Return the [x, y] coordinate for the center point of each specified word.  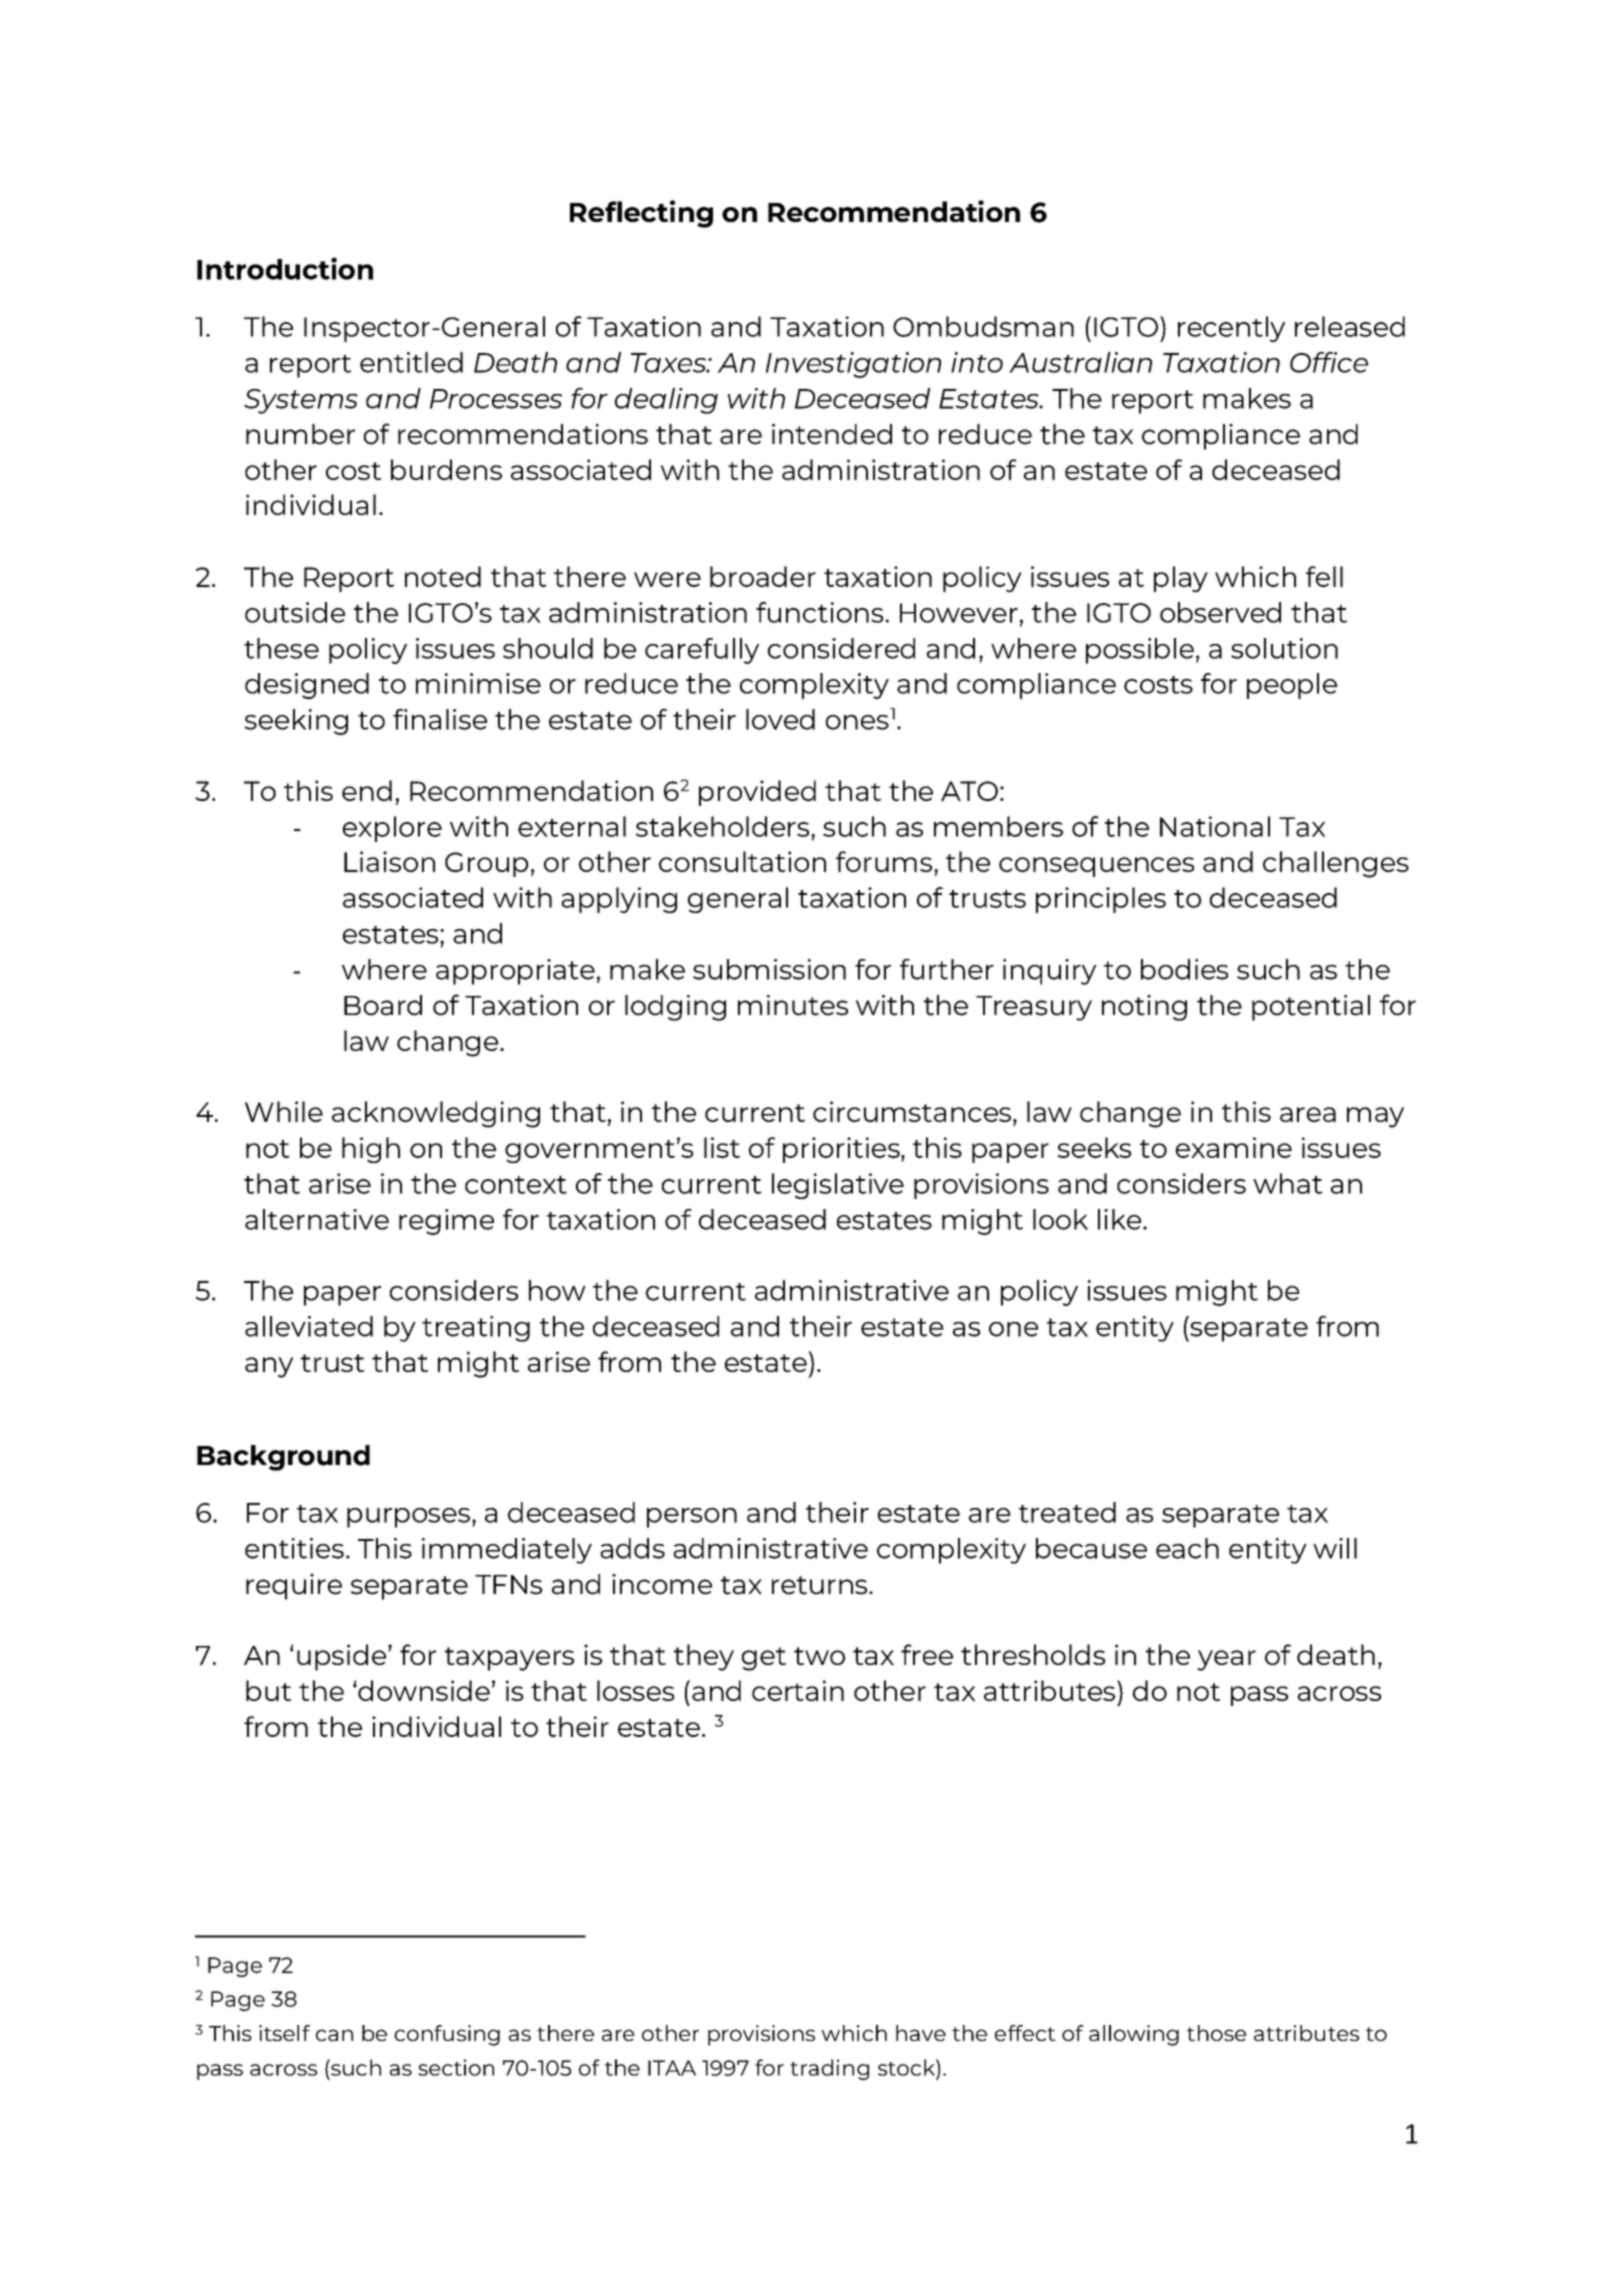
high [371, 1150]
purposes [408, 1518]
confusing [447, 2035]
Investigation [853, 365]
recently [1231, 329]
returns [819, 1585]
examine [1234, 1147]
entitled [411, 362]
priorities [842, 1150]
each [1187, 1548]
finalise [440, 719]
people [1292, 686]
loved [780, 719]
